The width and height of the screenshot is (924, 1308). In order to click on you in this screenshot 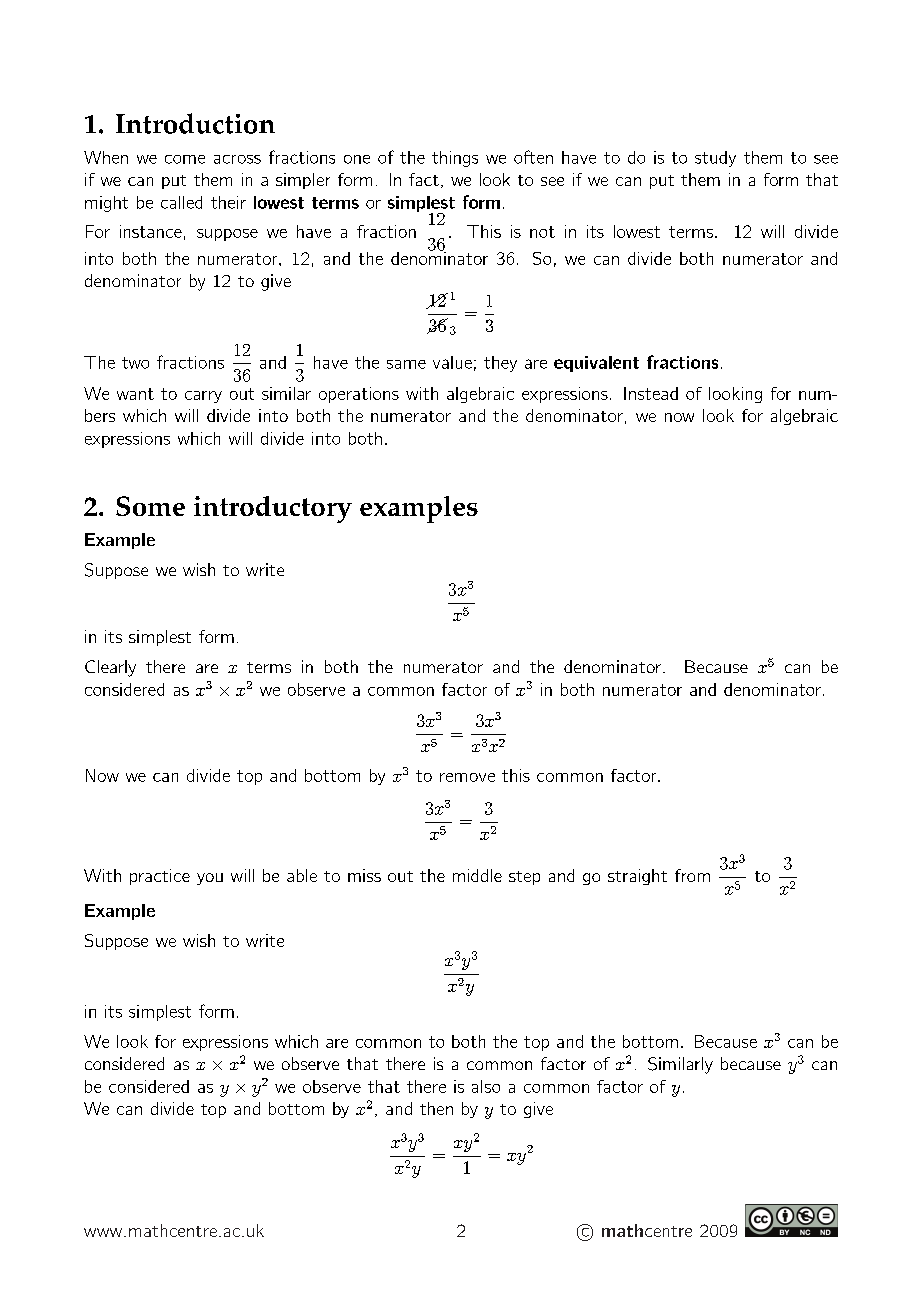, I will do `click(210, 879)`.
